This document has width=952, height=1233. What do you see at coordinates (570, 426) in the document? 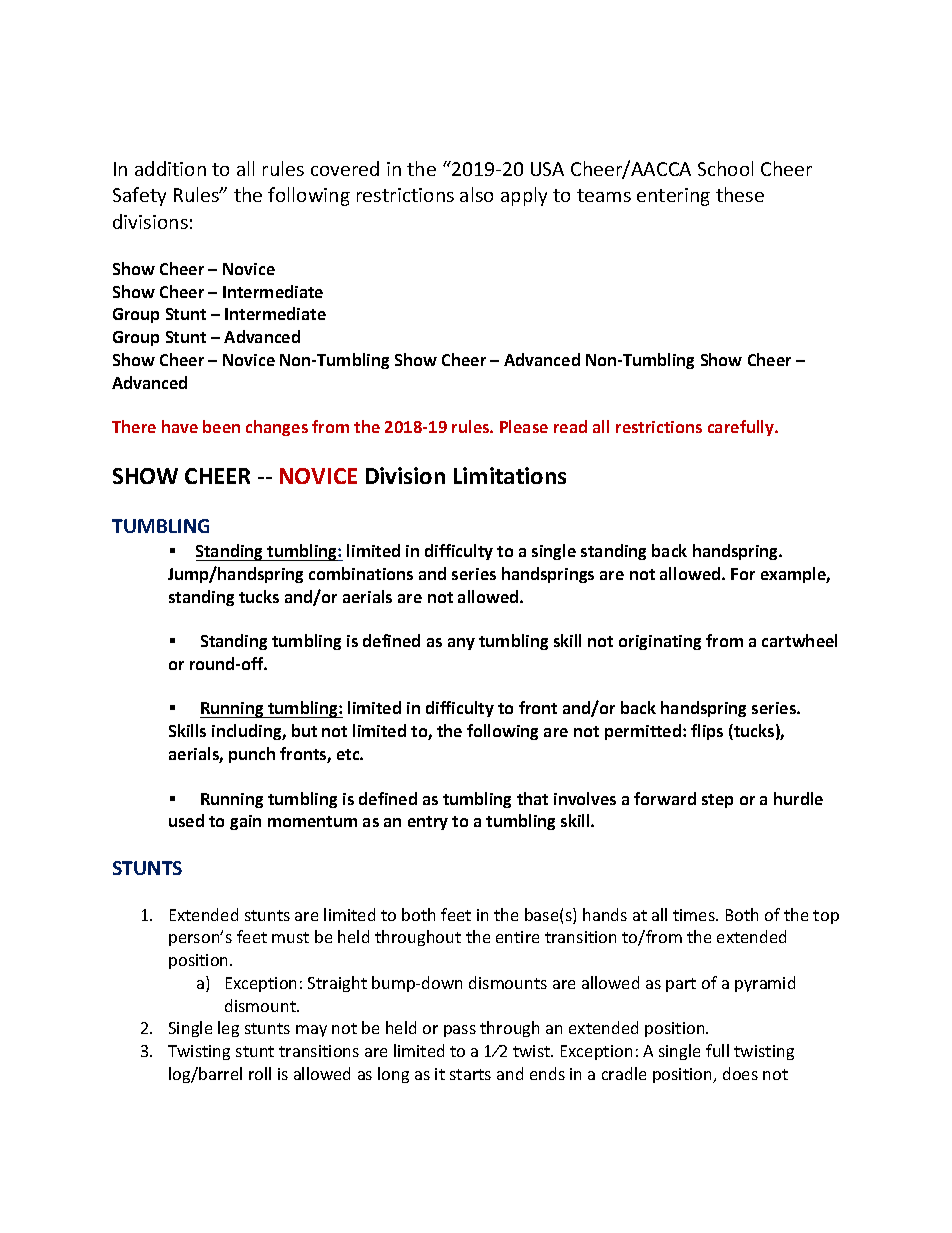
I see `read` at bounding box center [570, 426].
